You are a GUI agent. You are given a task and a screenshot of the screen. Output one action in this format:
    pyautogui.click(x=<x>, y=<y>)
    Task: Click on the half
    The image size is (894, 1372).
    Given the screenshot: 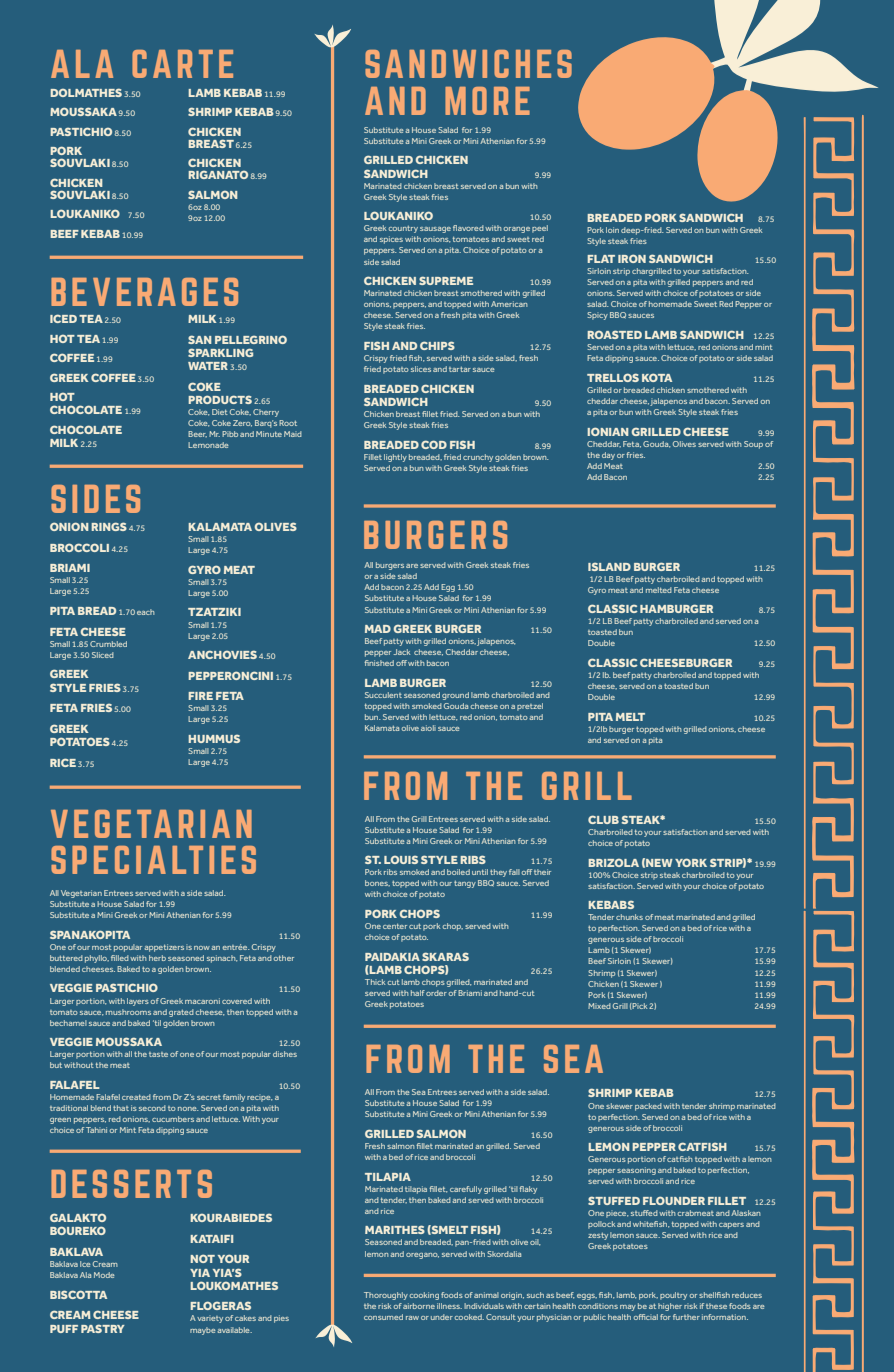 What is the action you would take?
    pyautogui.click(x=418, y=993)
